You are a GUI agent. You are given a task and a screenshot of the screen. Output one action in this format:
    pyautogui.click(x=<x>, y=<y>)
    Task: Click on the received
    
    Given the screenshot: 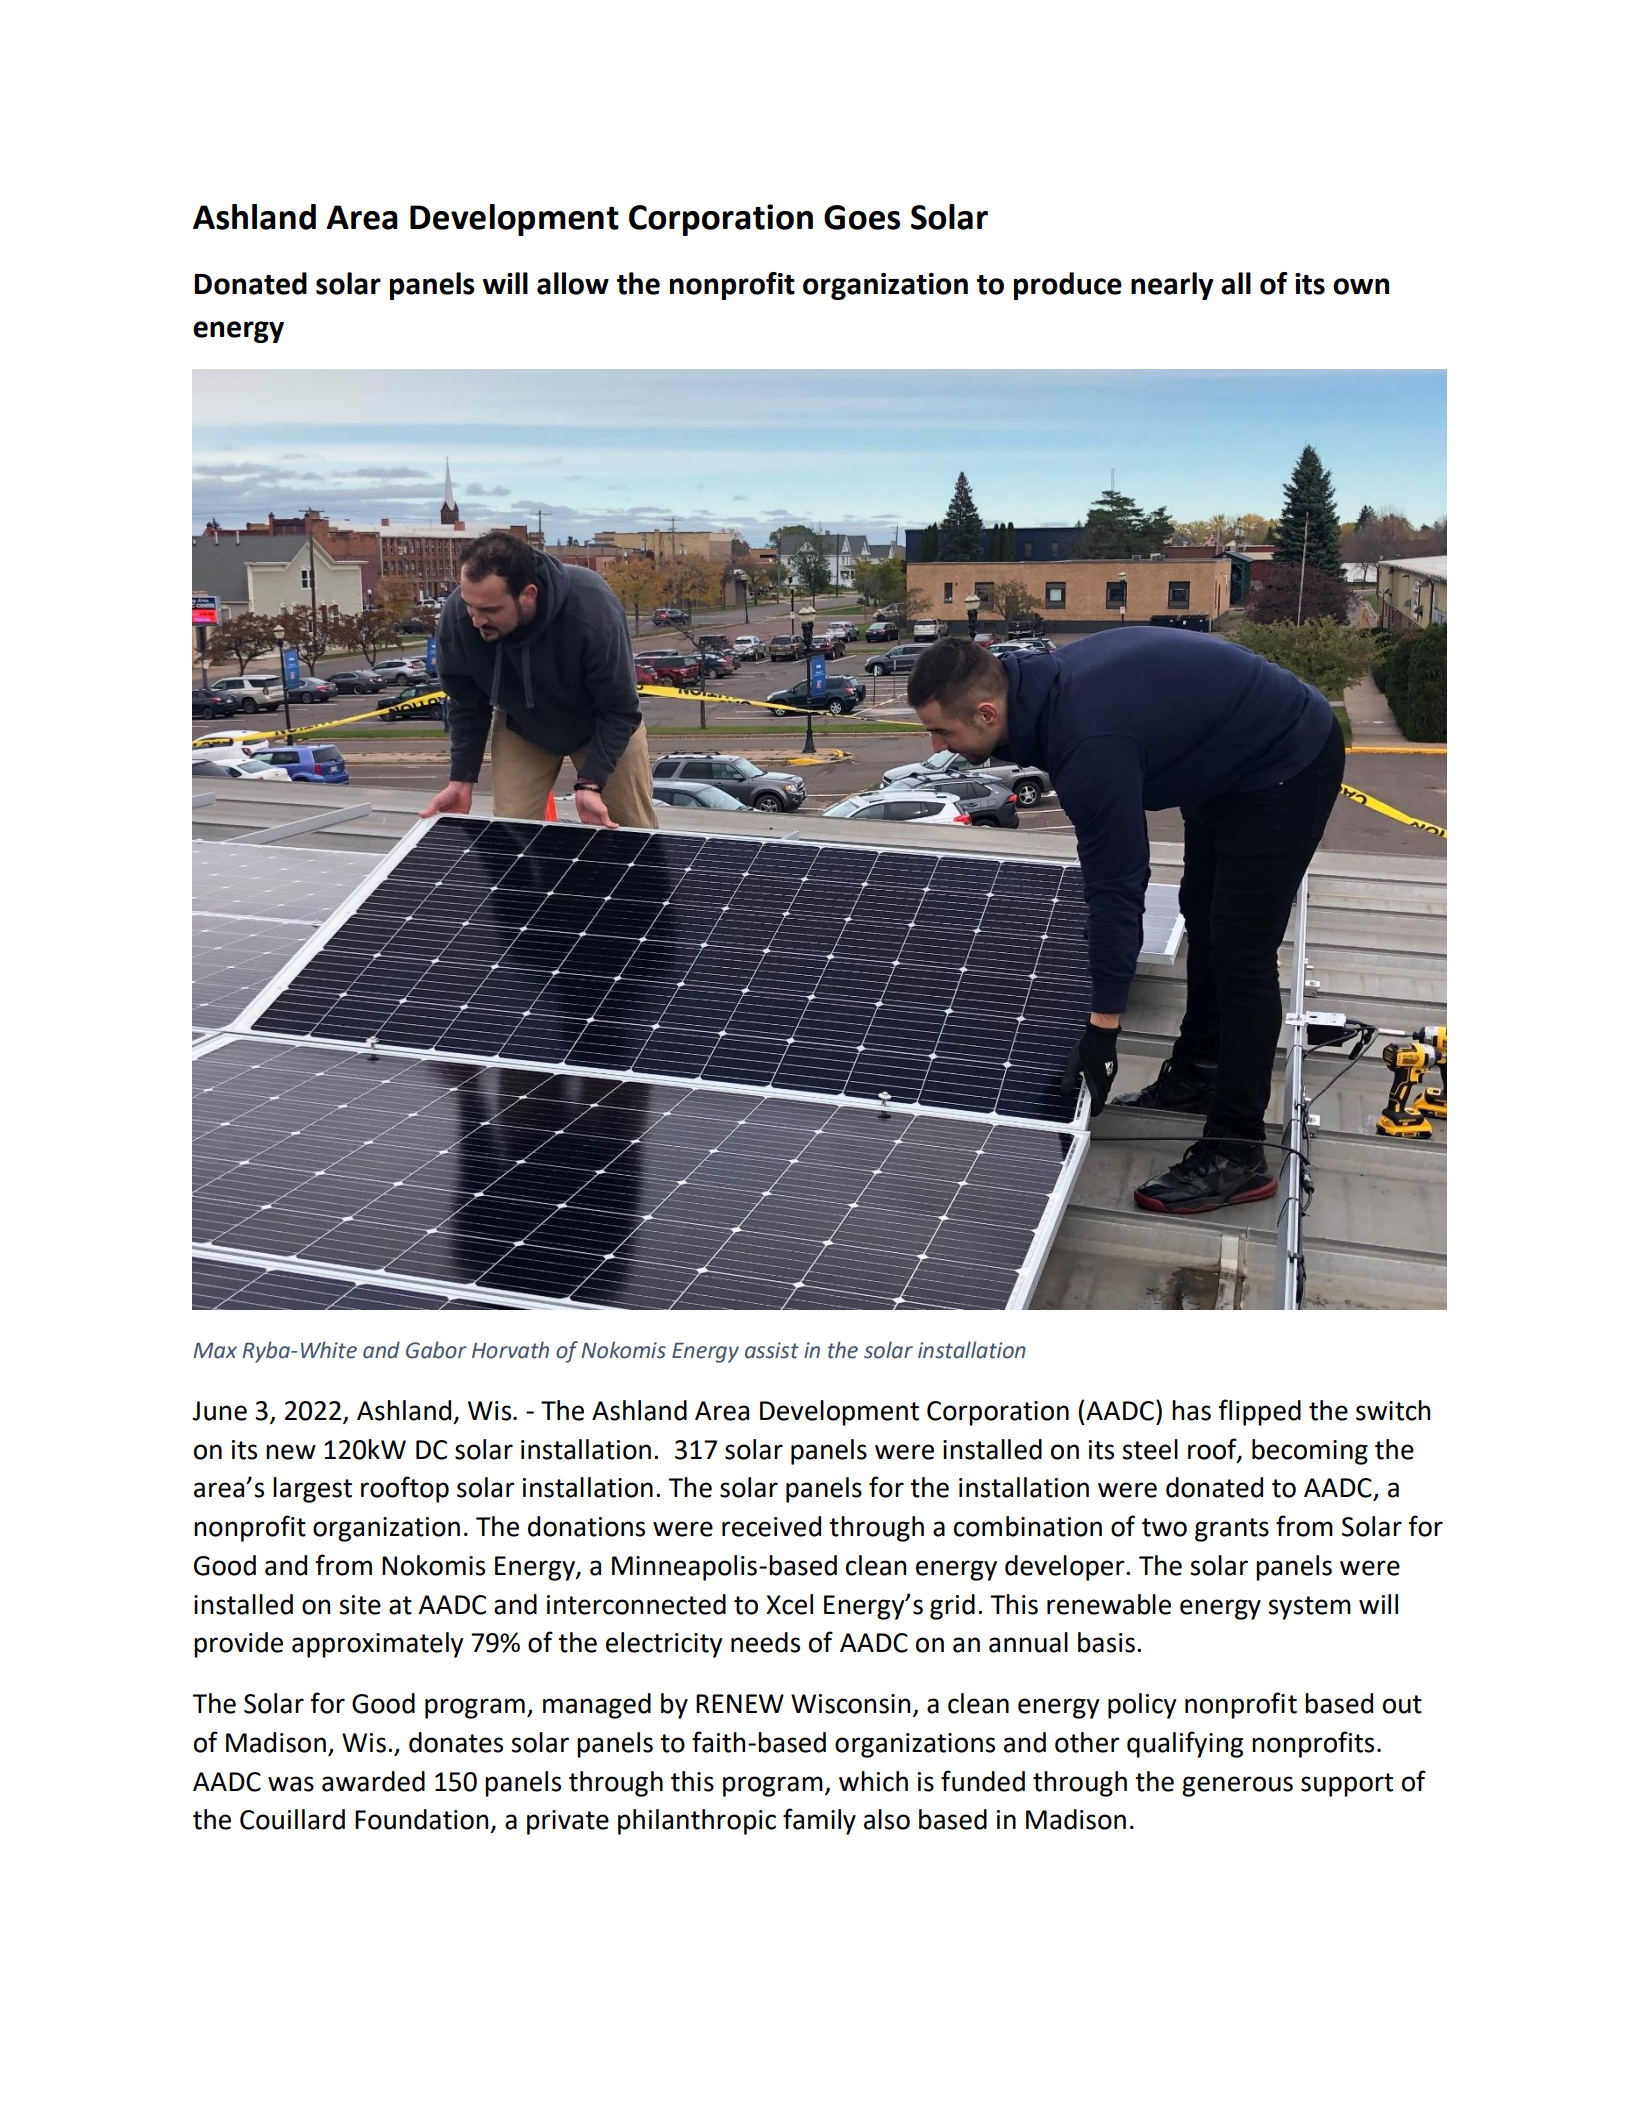 What is the action you would take?
    pyautogui.click(x=771, y=1526)
